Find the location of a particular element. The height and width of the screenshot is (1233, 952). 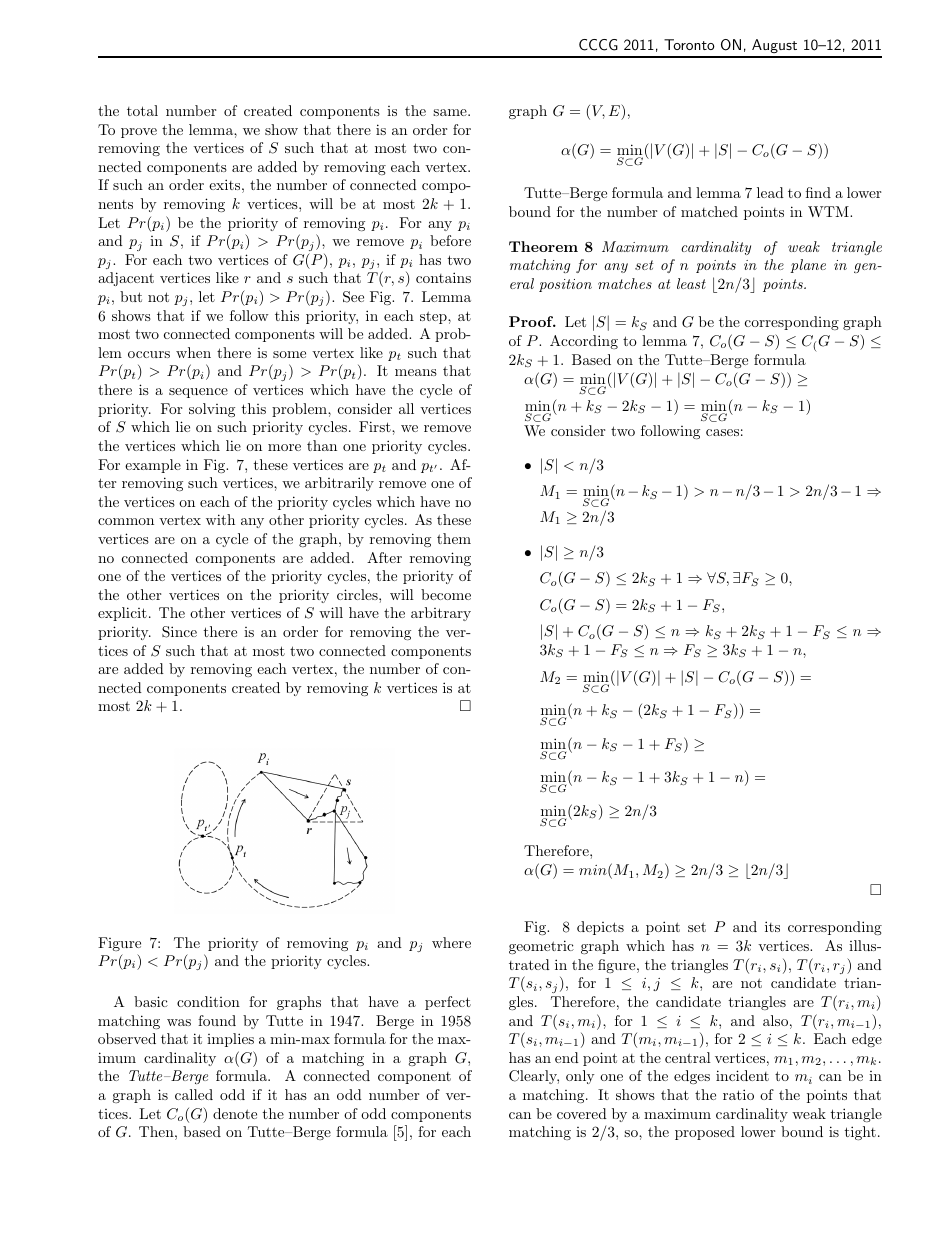

lead is located at coordinates (770, 192).
